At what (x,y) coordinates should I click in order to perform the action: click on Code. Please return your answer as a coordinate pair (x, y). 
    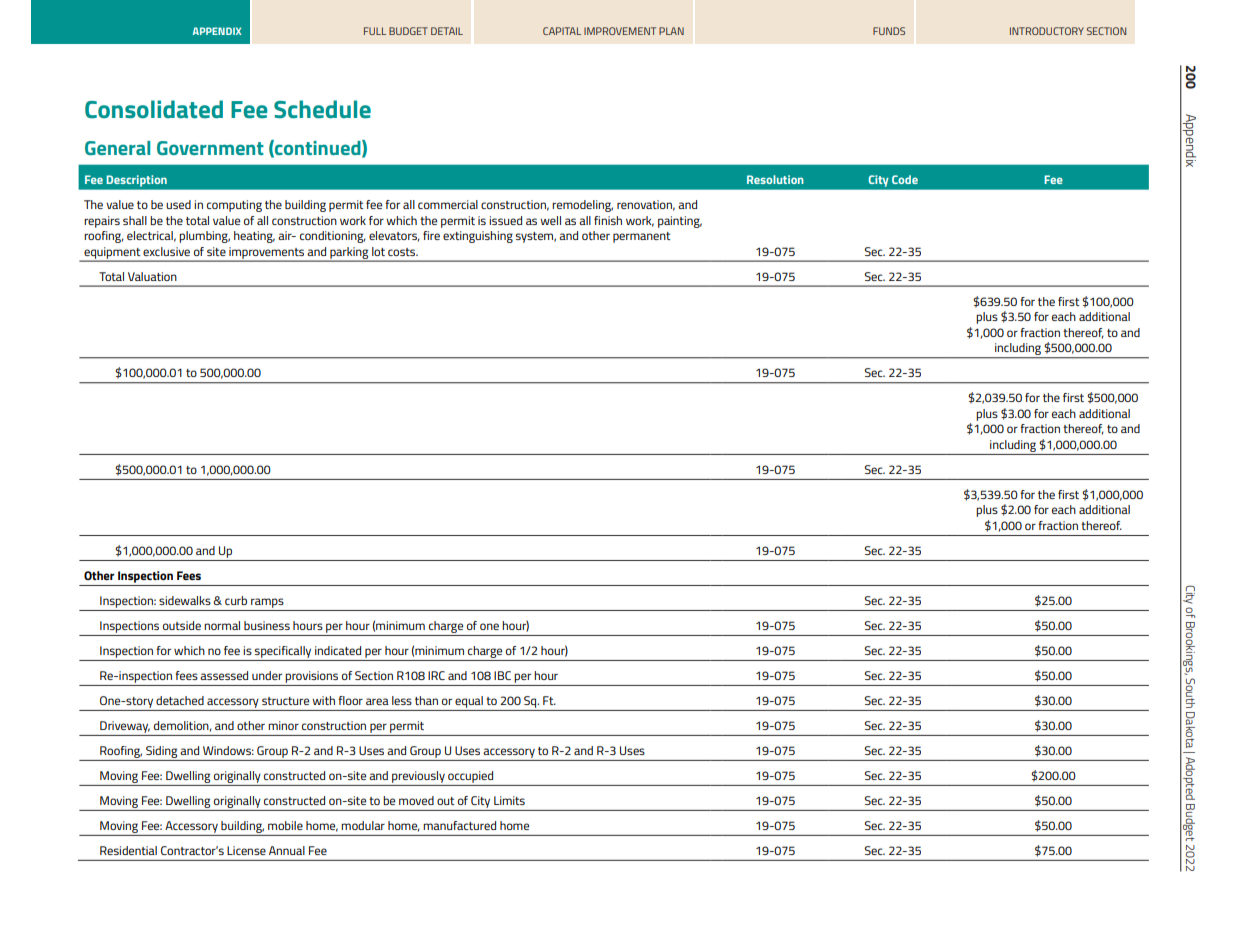
    Looking at the image, I should click on (905, 179).
